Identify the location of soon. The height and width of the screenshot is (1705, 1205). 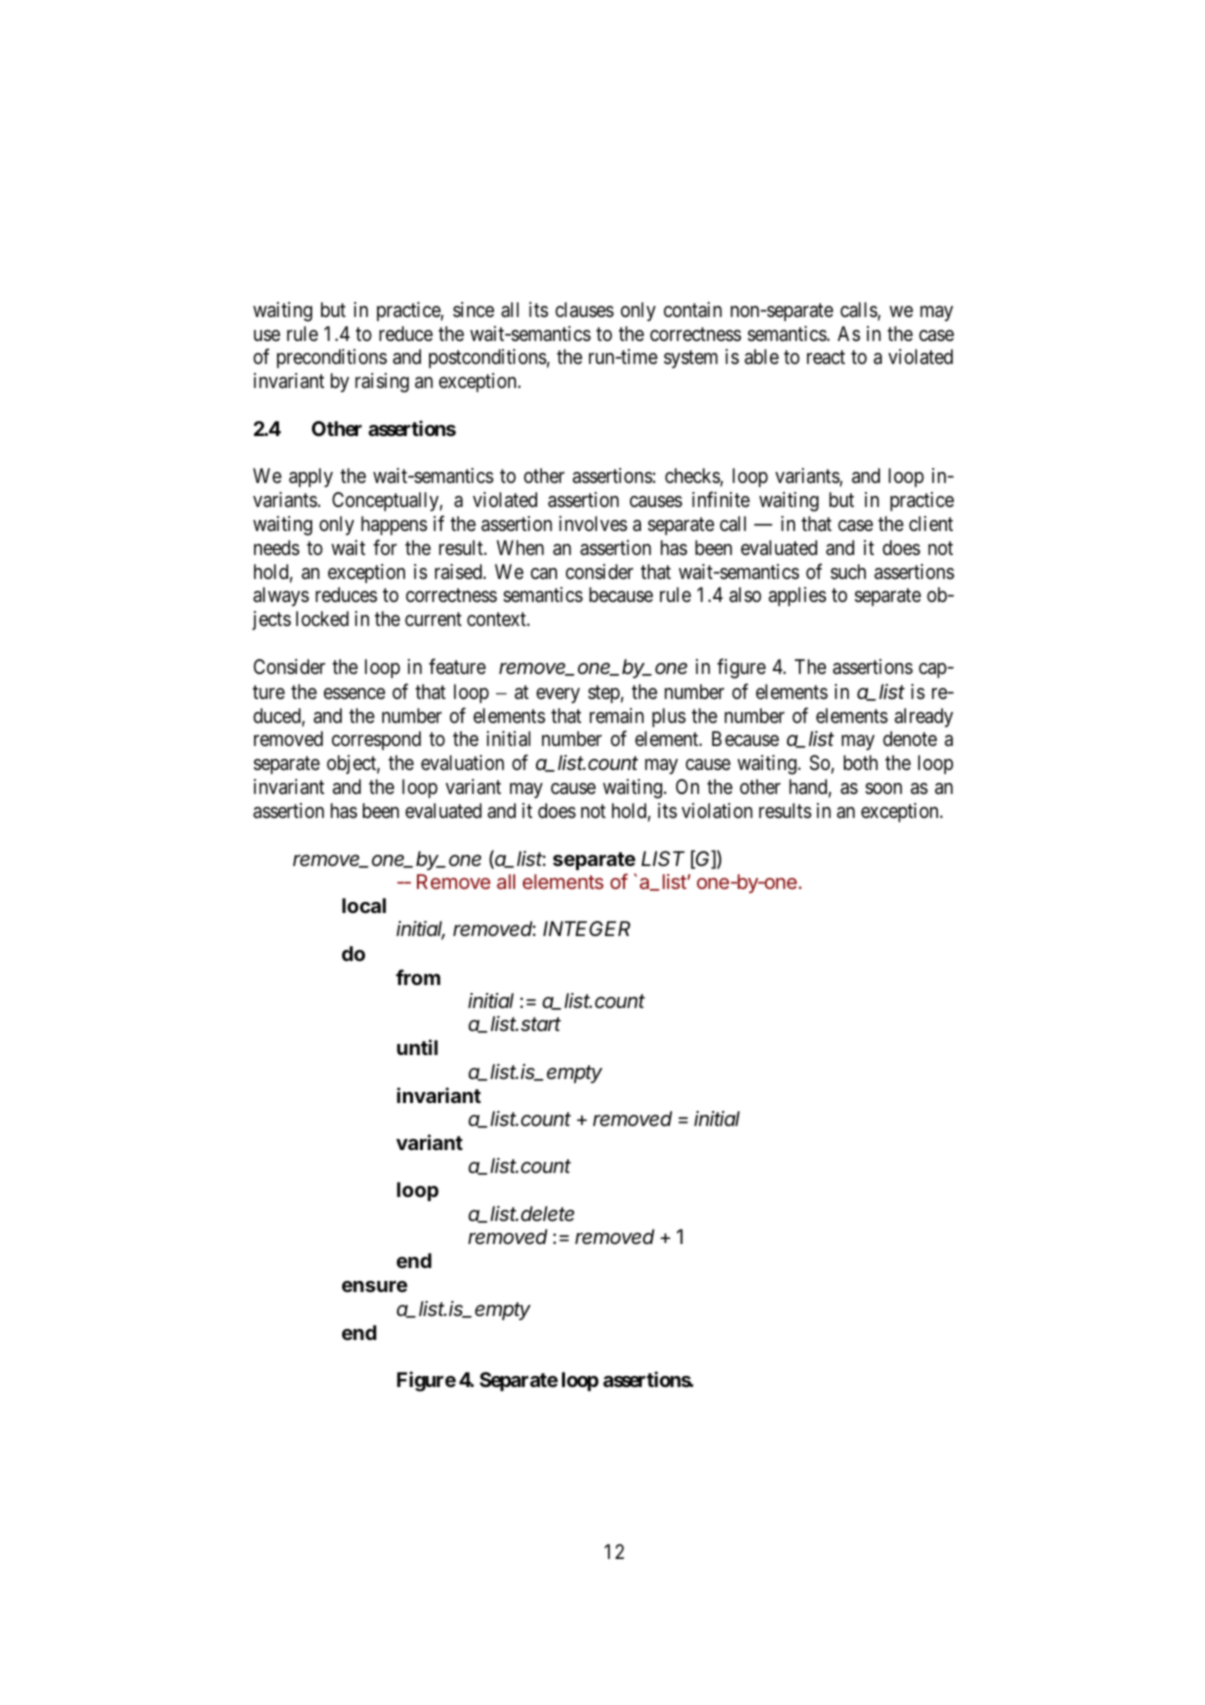
(883, 788).
